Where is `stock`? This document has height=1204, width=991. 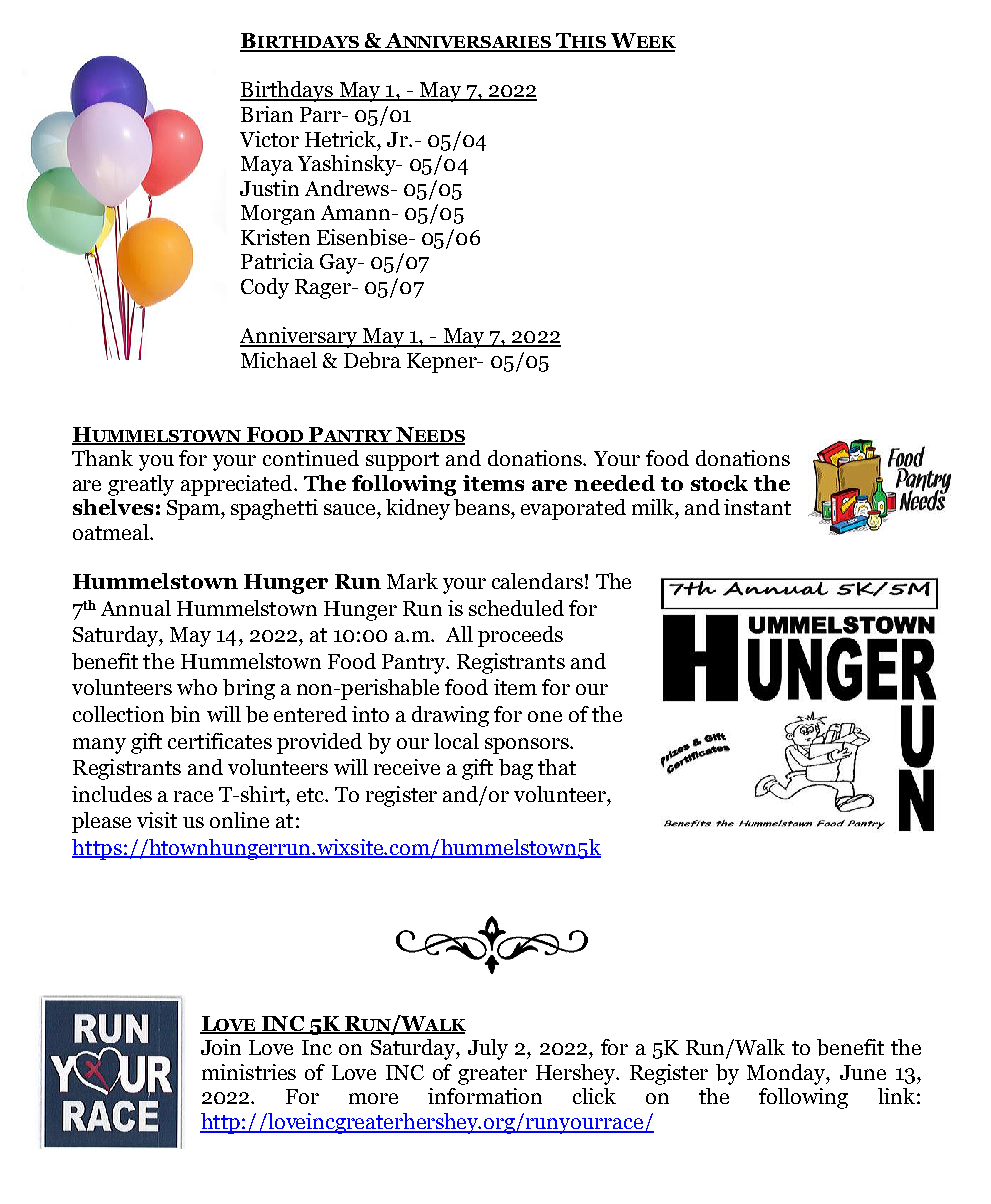 stock is located at coordinates (719, 483).
